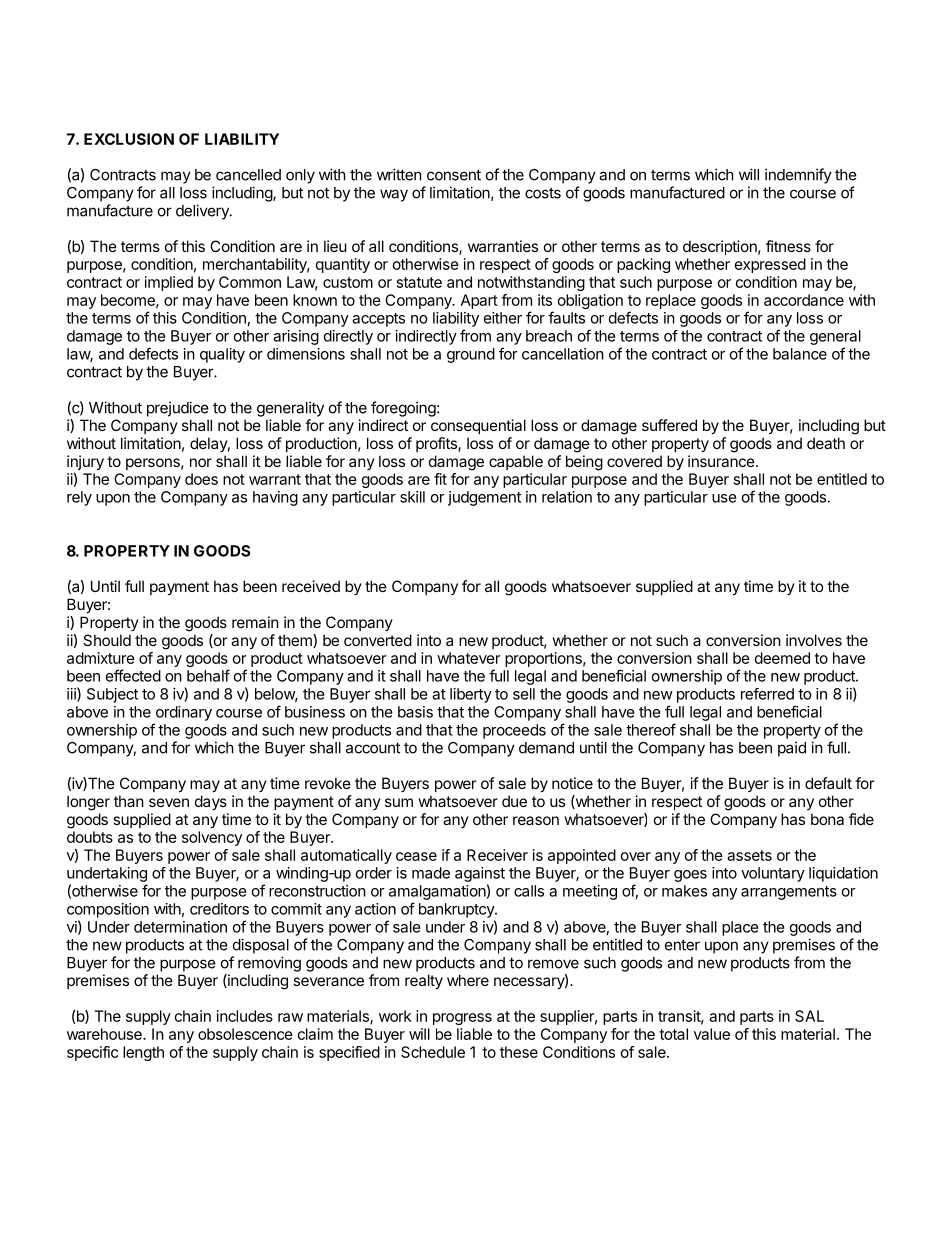 This image has height=1233, width=952. What do you see at coordinates (129, 139) in the image?
I see `EXCLUSION` at bounding box center [129, 139].
